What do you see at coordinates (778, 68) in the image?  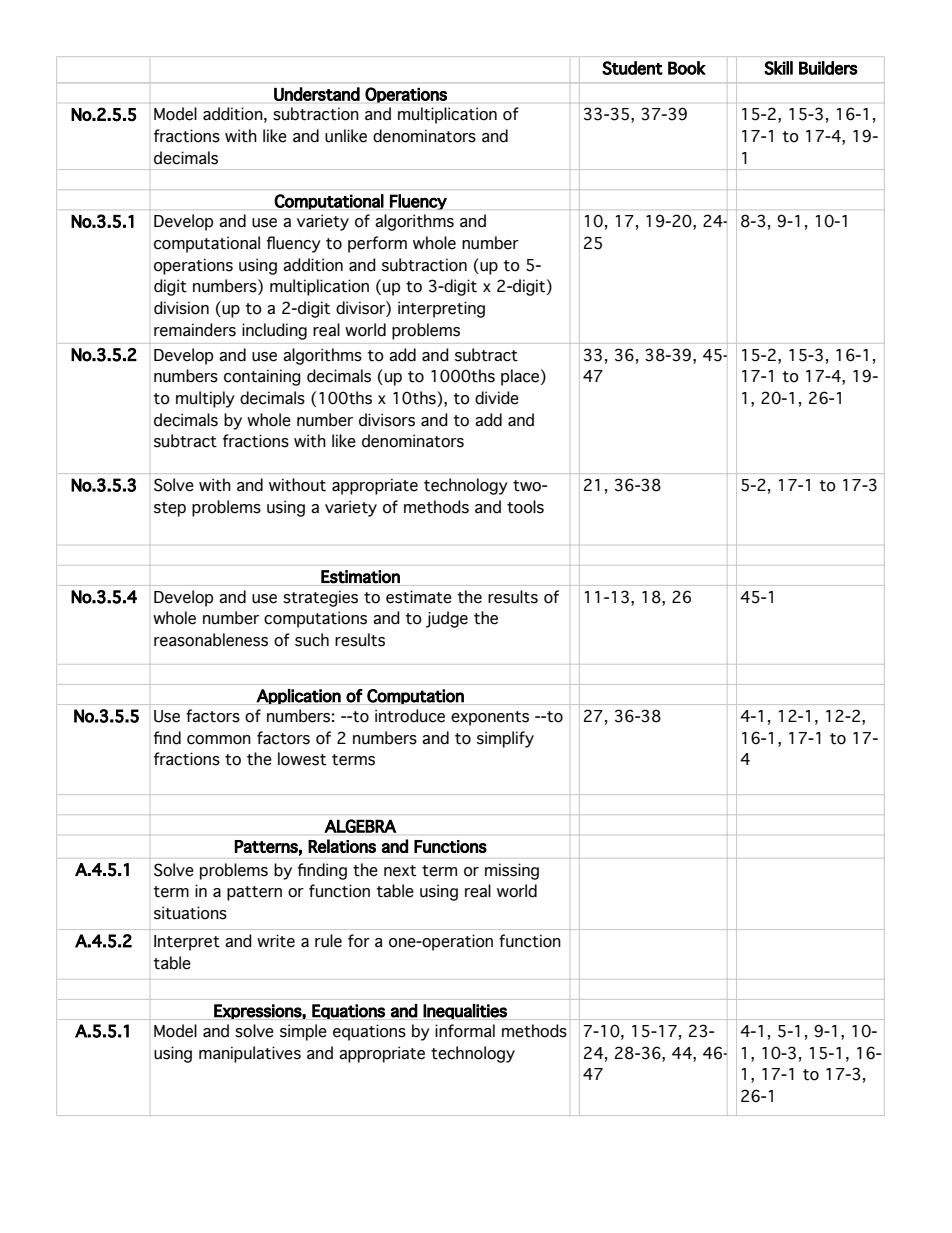 I see `Skill` at bounding box center [778, 68].
